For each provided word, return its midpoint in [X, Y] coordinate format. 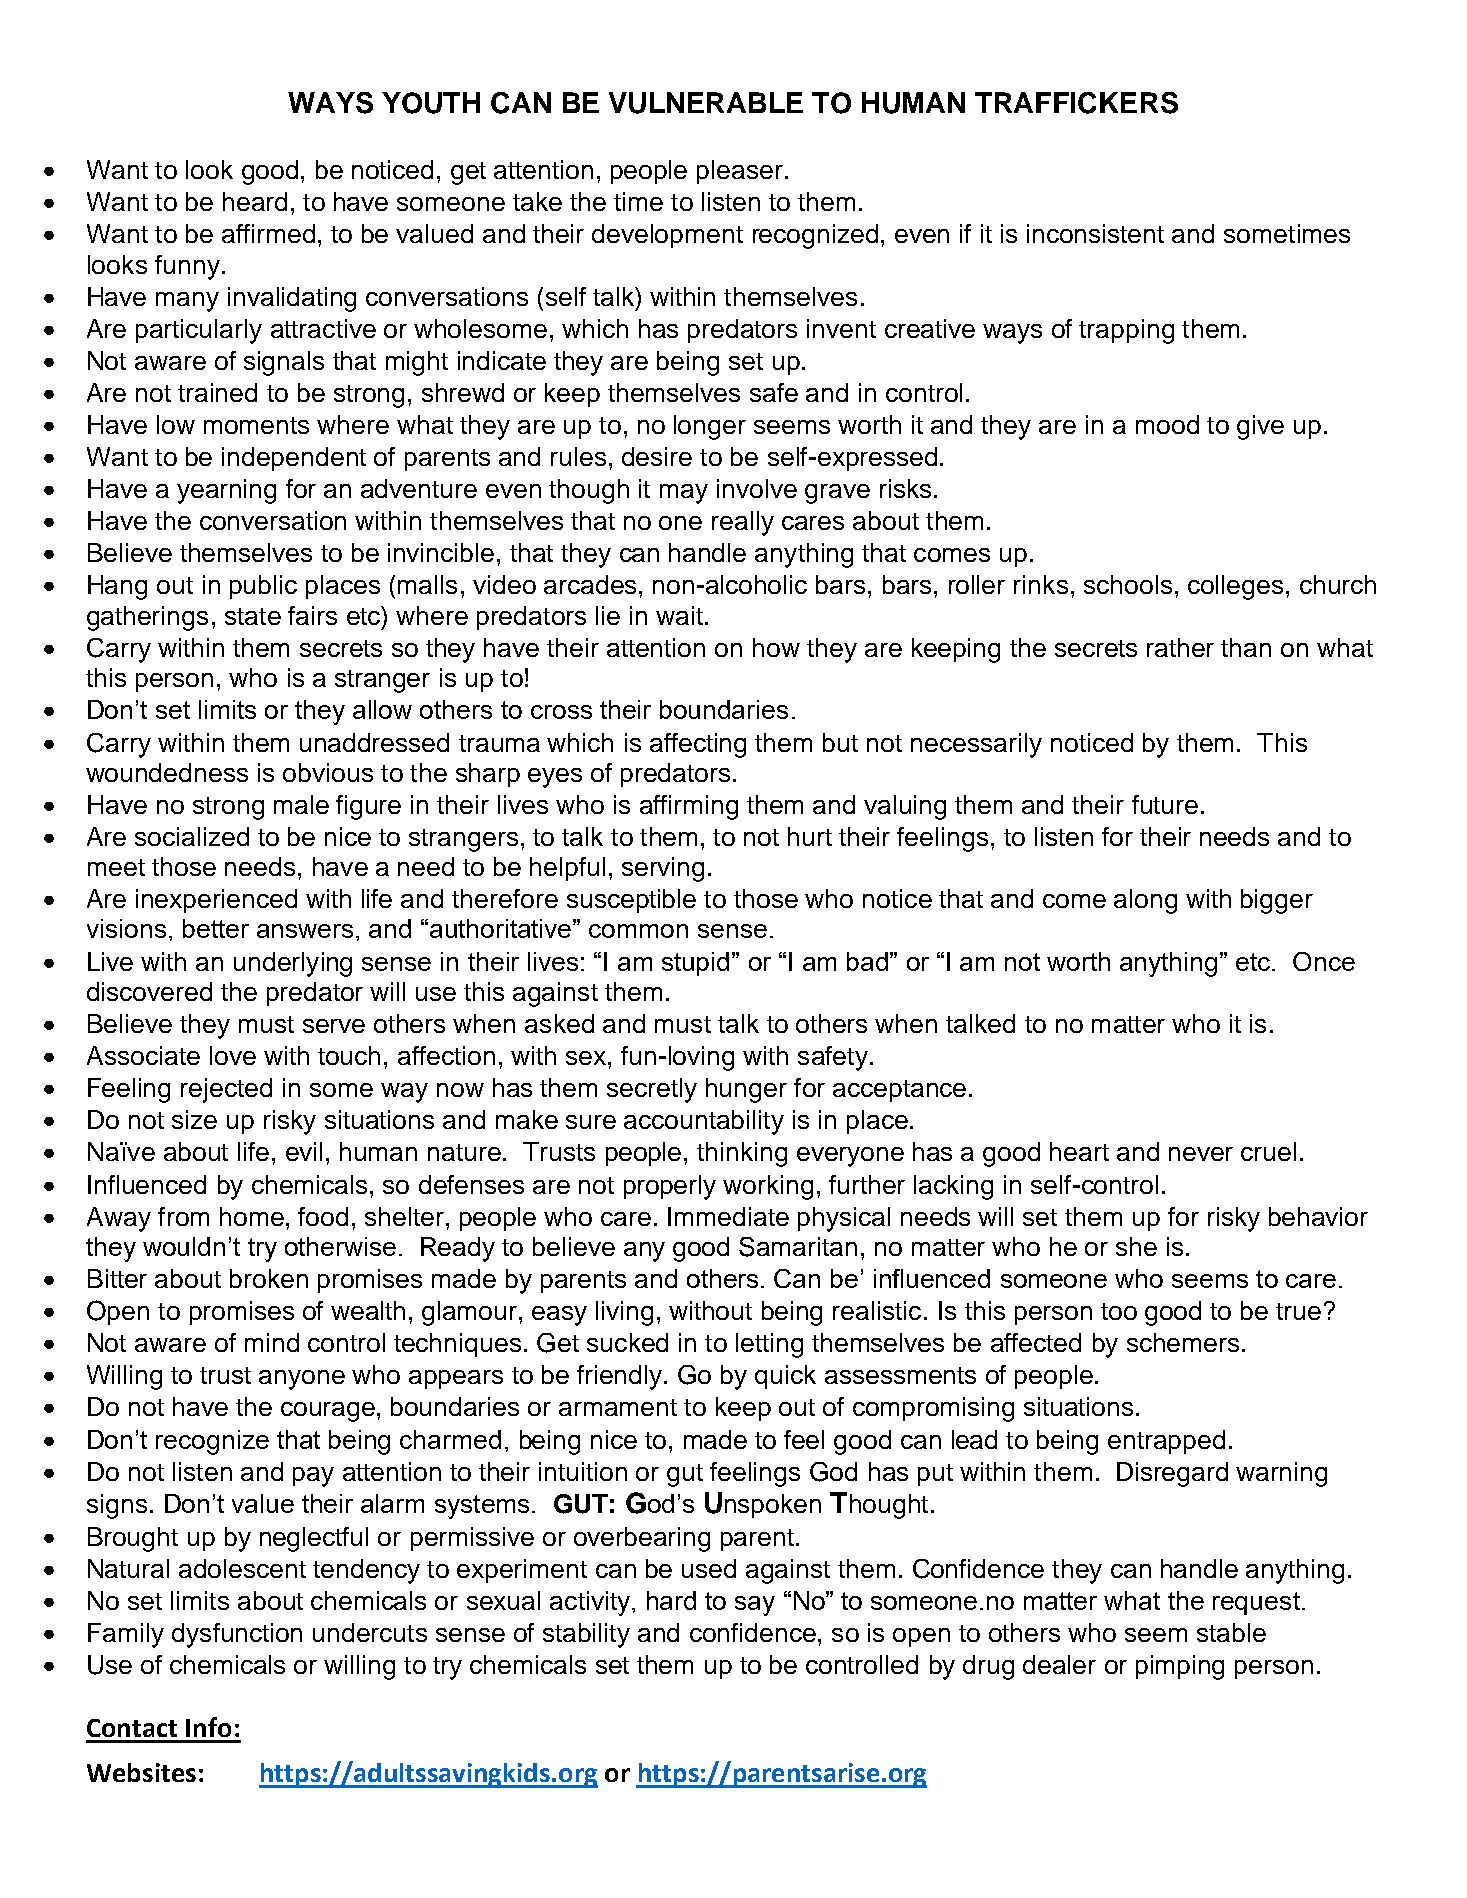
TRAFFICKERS [1076, 103]
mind [272, 1342]
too [1119, 1311]
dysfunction [237, 1635]
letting [769, 1345]
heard [255, 201]
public [263, 587]
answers [305, 931]
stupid [695, 964]
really [743, 523]
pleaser [740, 172]
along [1145, 901]
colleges [1235, 587]
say [755, 1606]
